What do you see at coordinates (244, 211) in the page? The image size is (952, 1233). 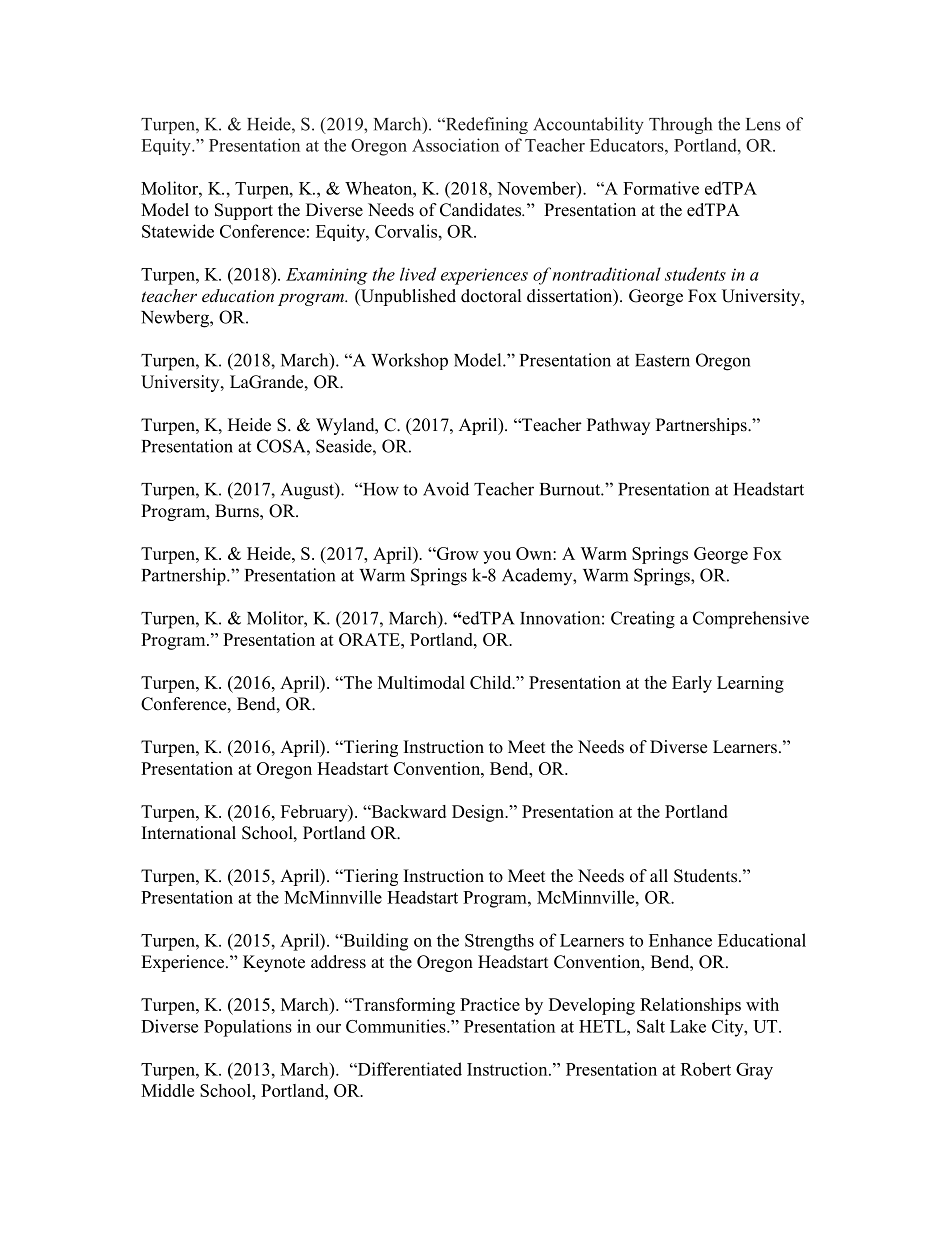 I see `Support` at bounding box center [244, 211].
